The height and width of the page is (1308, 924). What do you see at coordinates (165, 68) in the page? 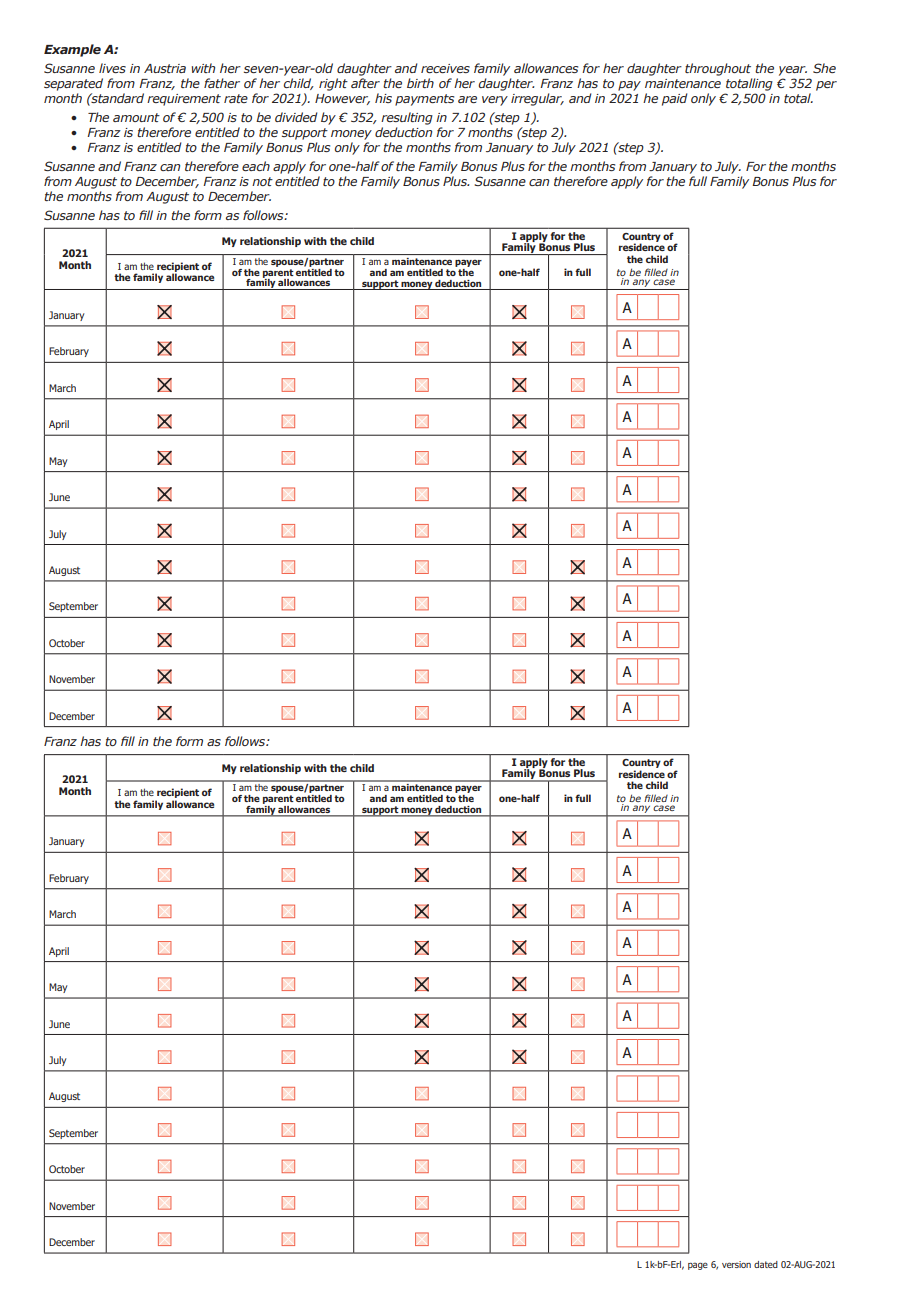
I see `Austria` at bounding box center [165, 68].
